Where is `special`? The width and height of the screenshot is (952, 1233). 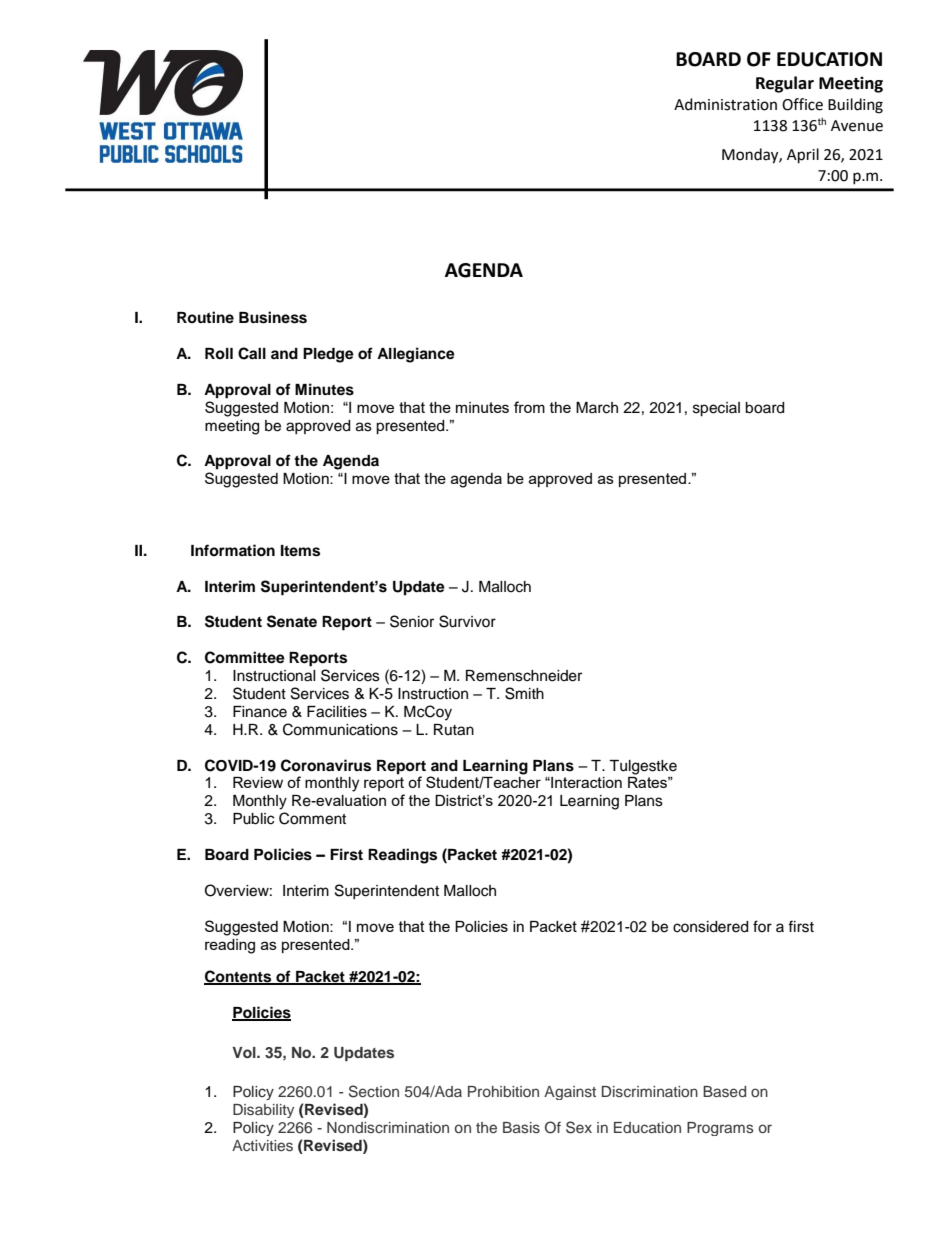
special is located at coordinates (716, 409).
